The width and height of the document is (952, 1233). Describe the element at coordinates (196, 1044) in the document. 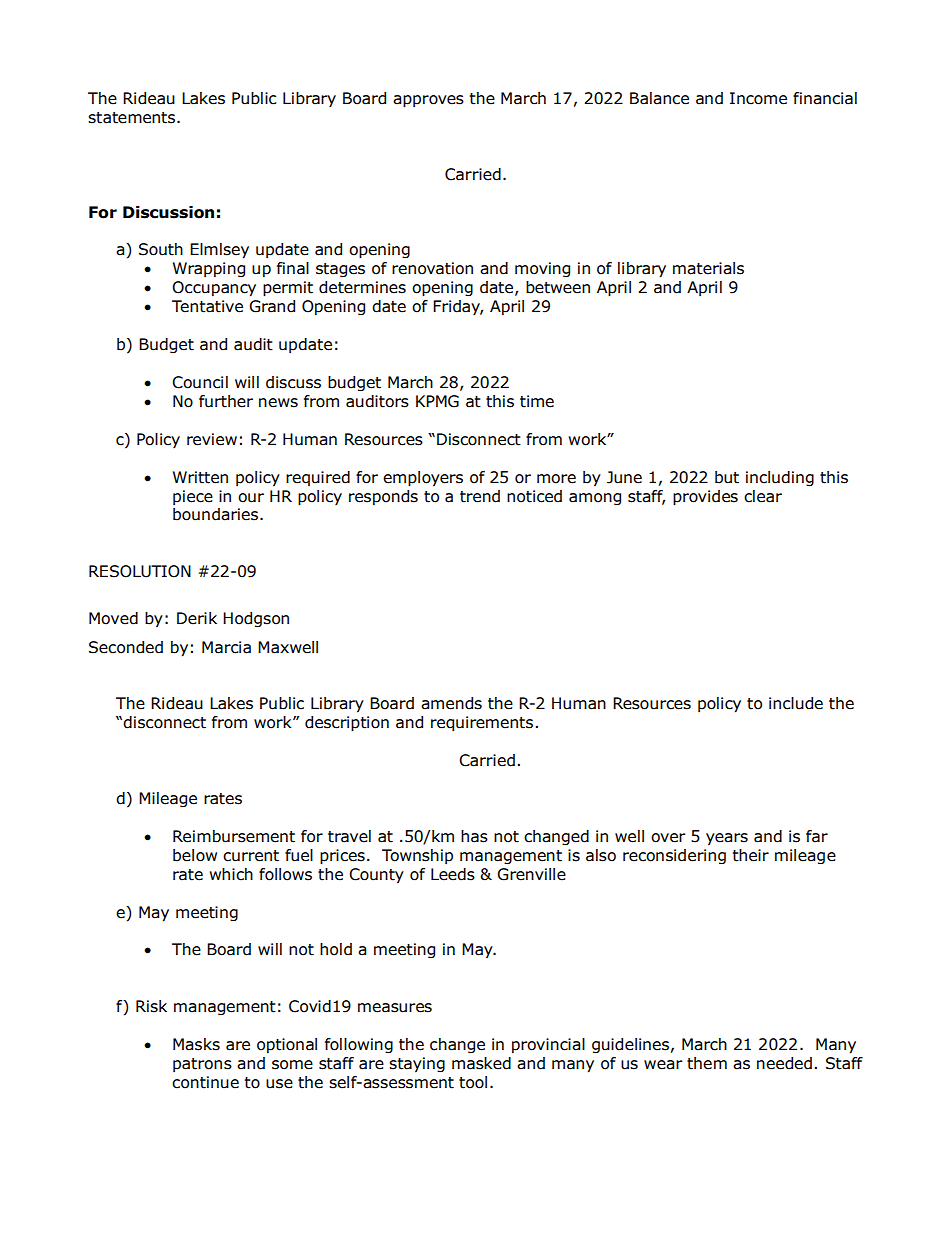

I see `Masks` at that location.
